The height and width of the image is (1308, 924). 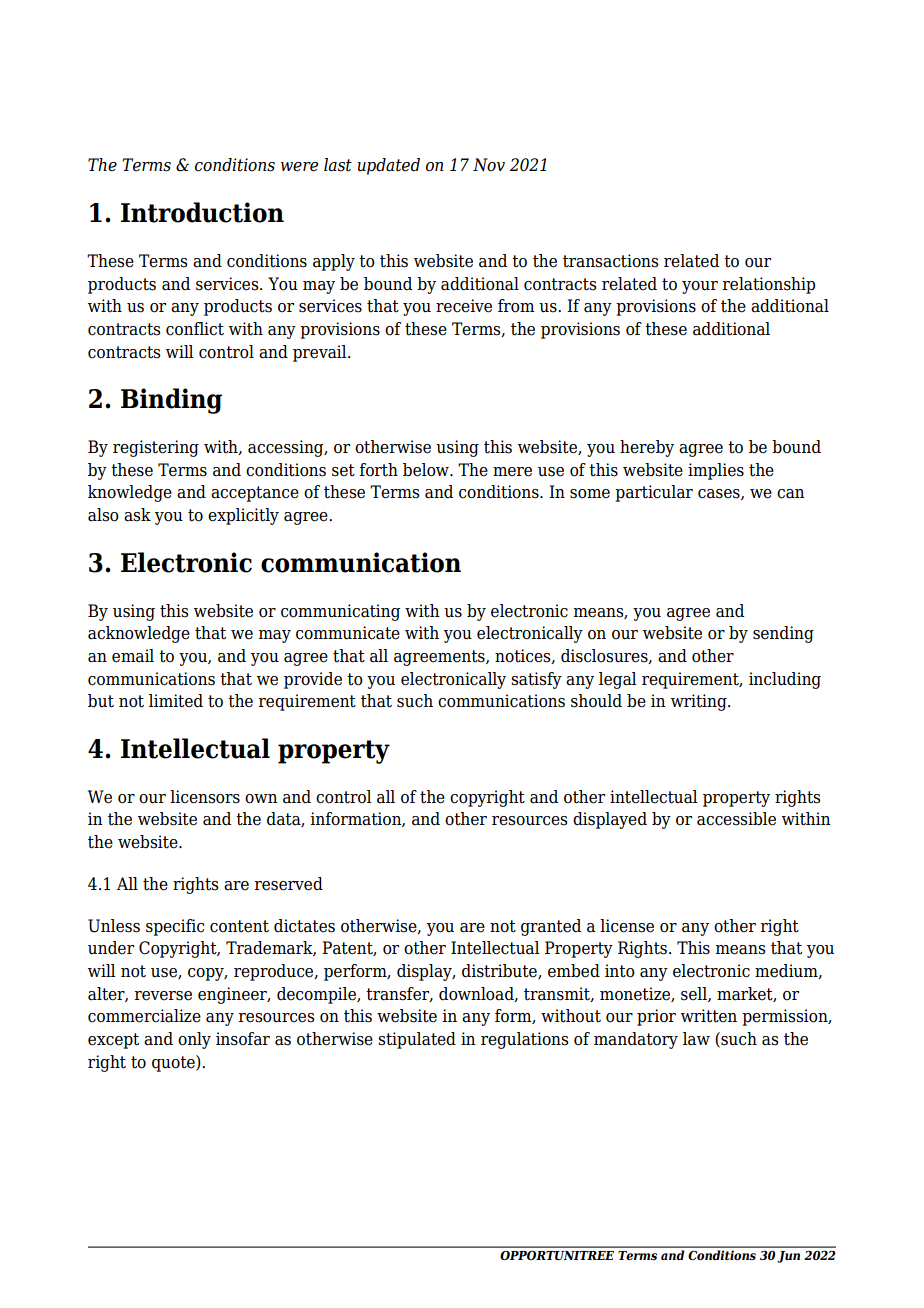 What do you see at coordinates (202, 212) in the image?
I see `Introduction` at bounding box center [202, 212].
